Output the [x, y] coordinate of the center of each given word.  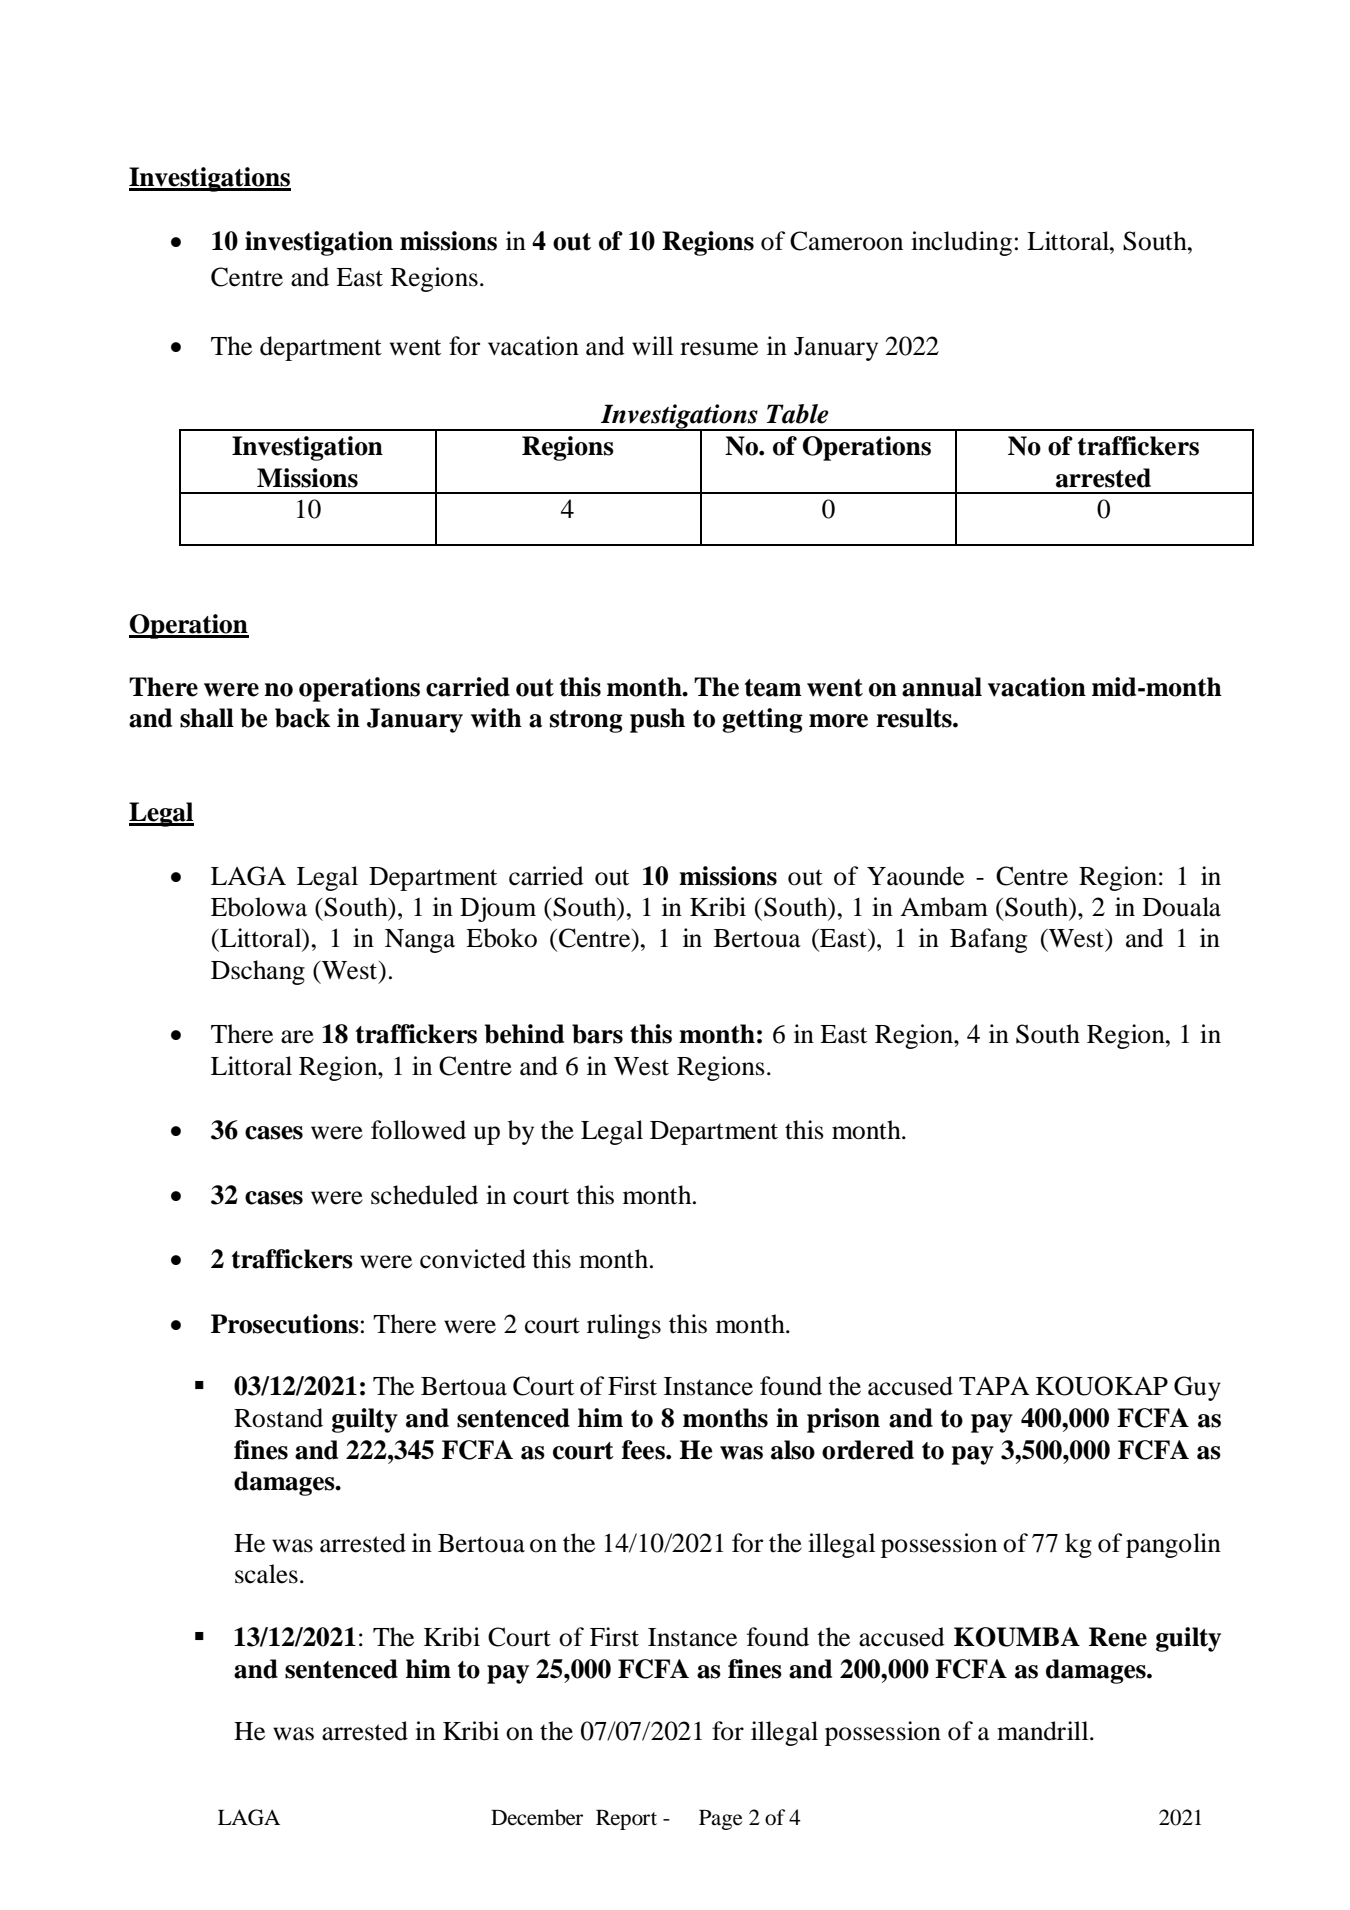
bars [597, 1034]
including [961, 243]
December [537, 1817]
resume [719, 349]
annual [942, 687]
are [297, 1037]
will [652, 345]
